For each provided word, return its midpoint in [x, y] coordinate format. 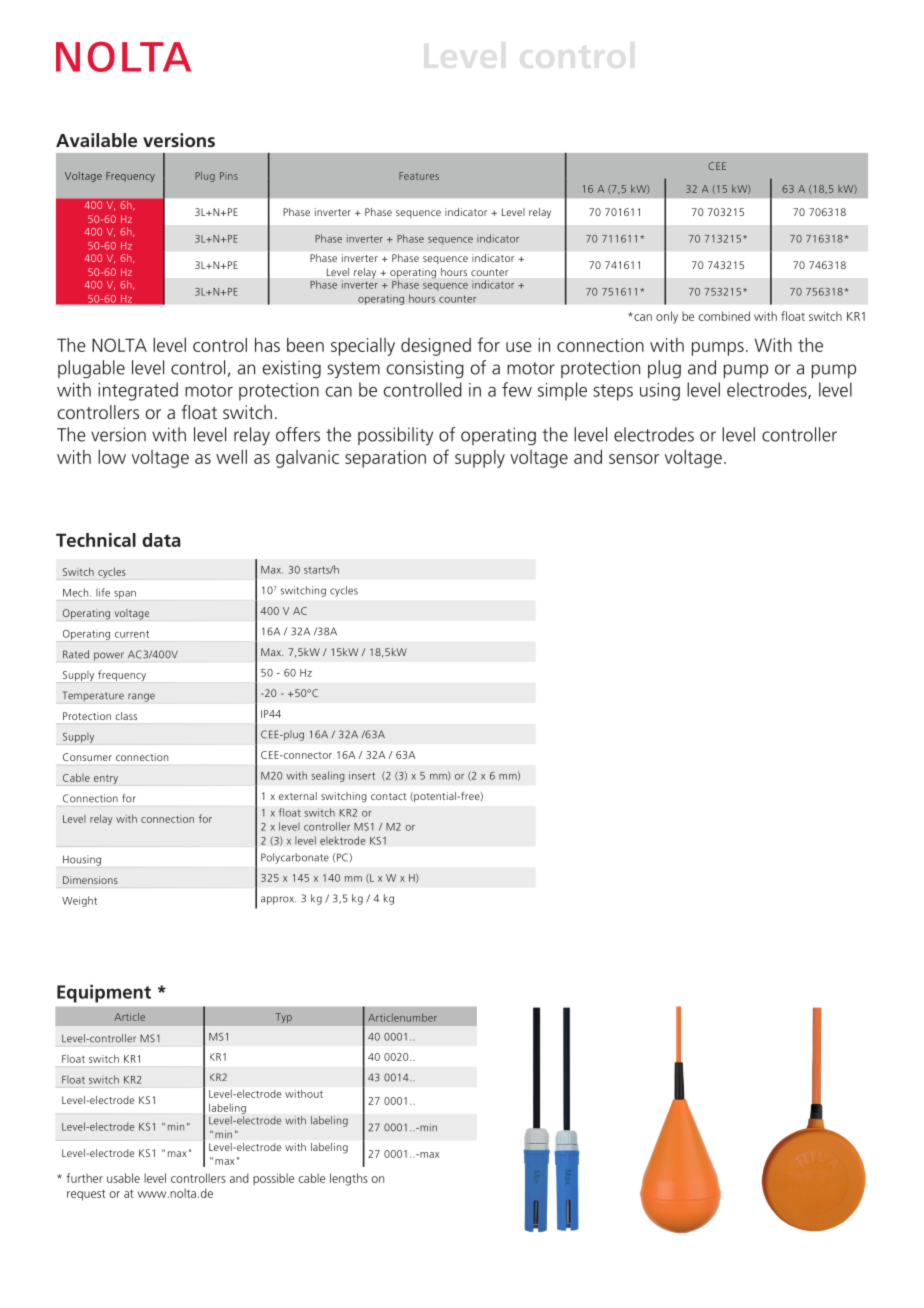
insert [362, 775]
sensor [634, 459]
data [161, 540]
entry [106, 779]
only [667, 317]
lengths [349, 1179]
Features [419, 176]
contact [388, 796]
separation [385, 459]
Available [96, 140]
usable [123, 1178]
